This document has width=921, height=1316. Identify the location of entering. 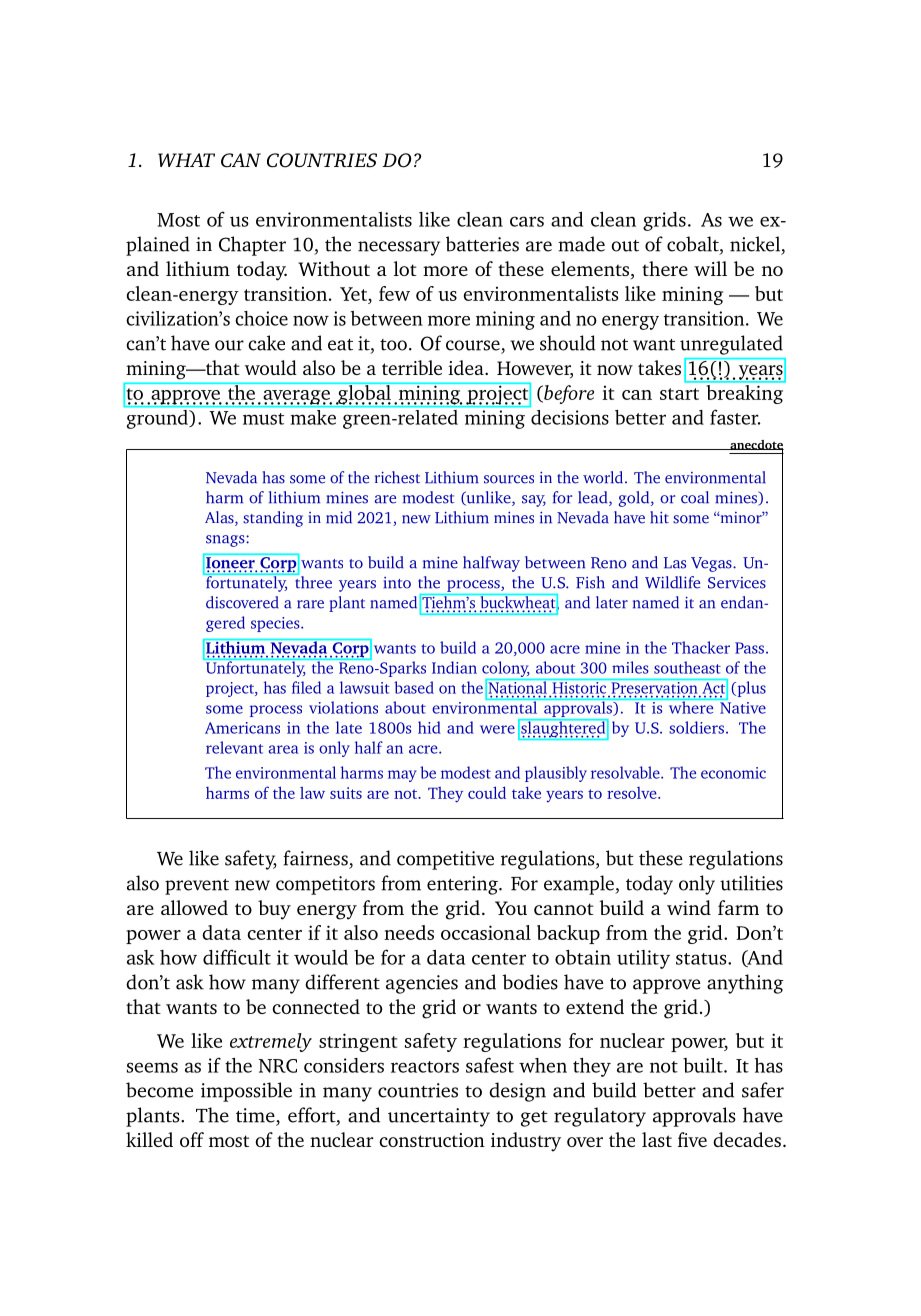
(463, 885).
